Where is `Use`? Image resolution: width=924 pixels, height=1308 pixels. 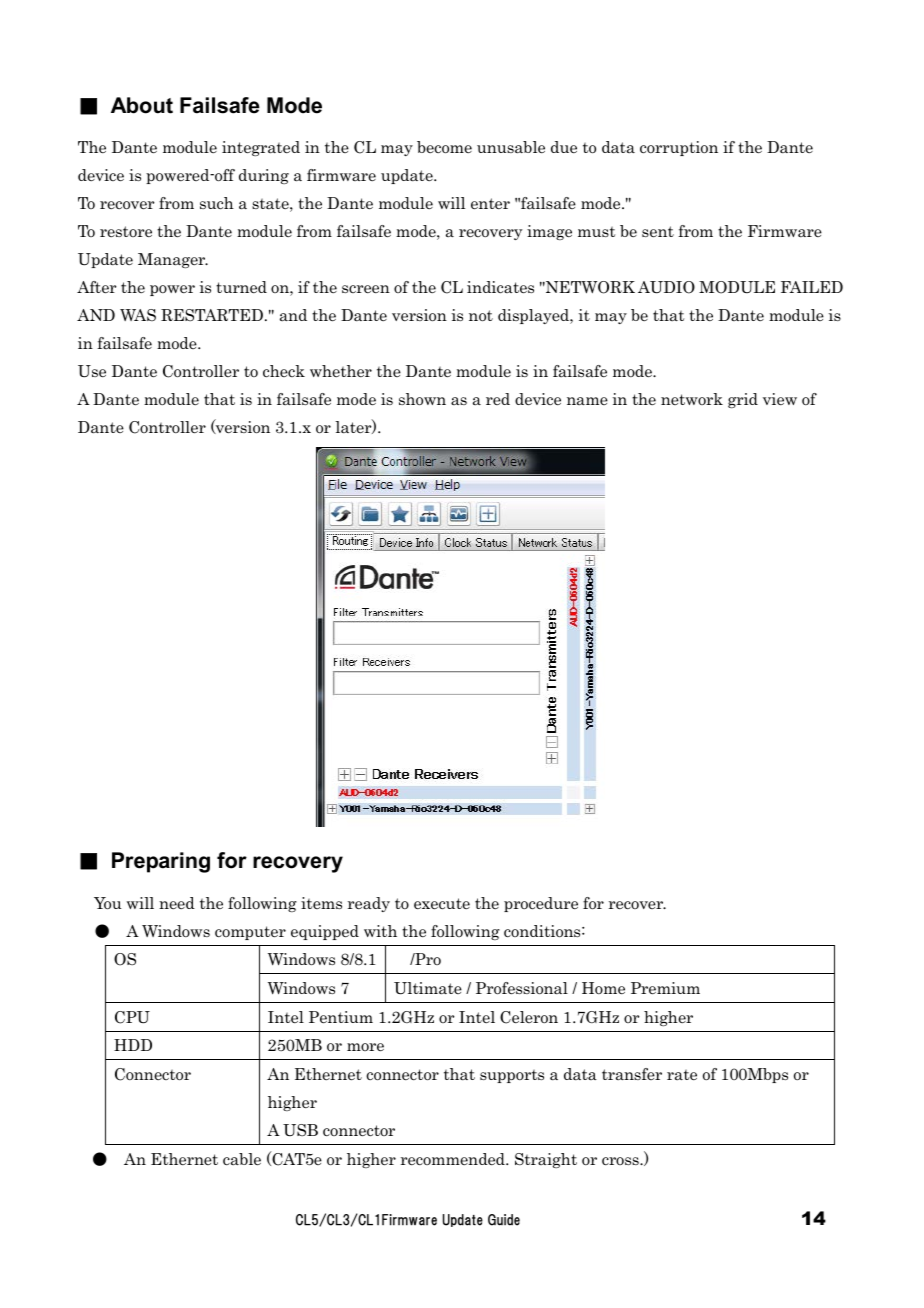
Use is located at coordinates (92, 371).
